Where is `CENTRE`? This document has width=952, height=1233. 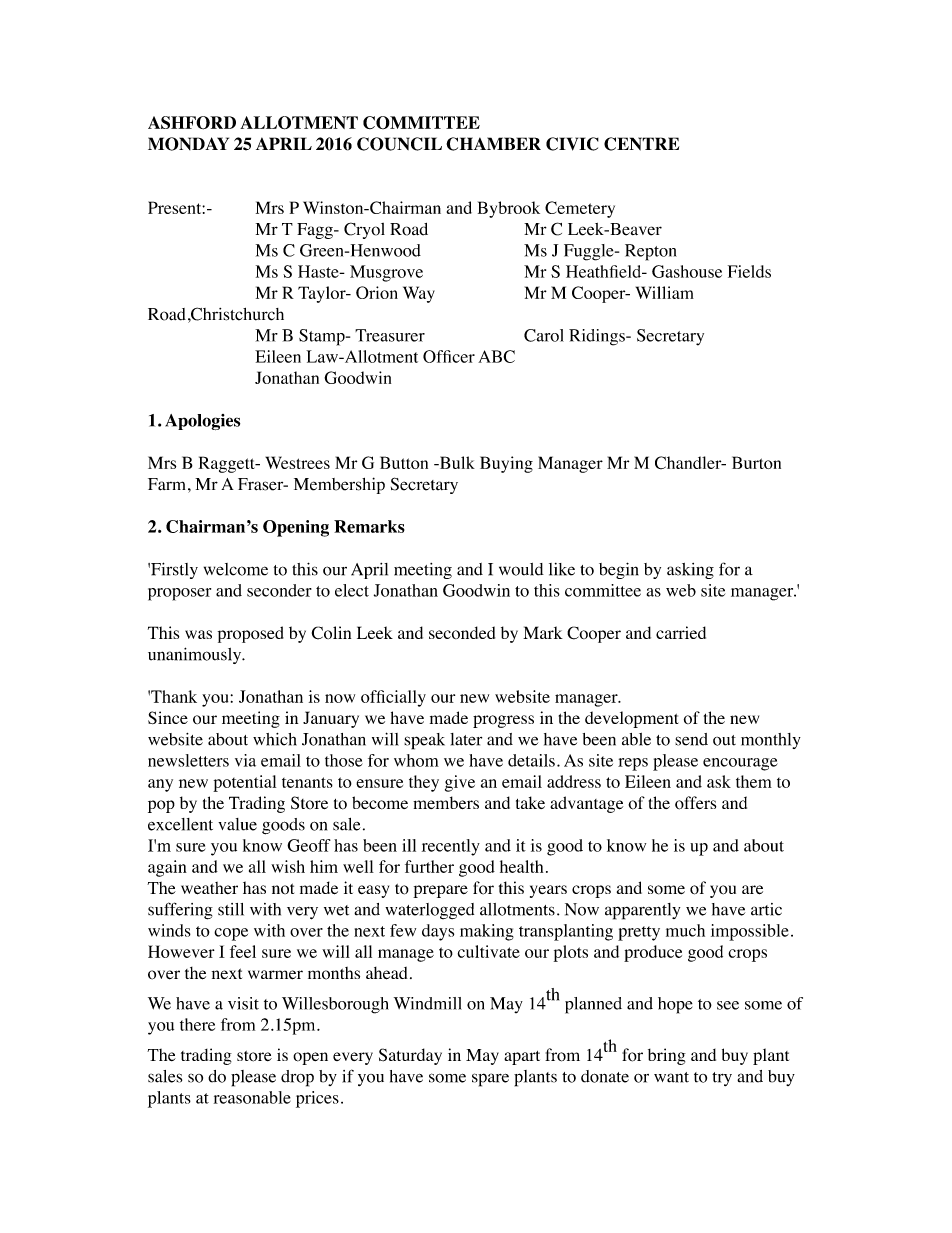
CENTRE is located at coordinates (641, 144).
